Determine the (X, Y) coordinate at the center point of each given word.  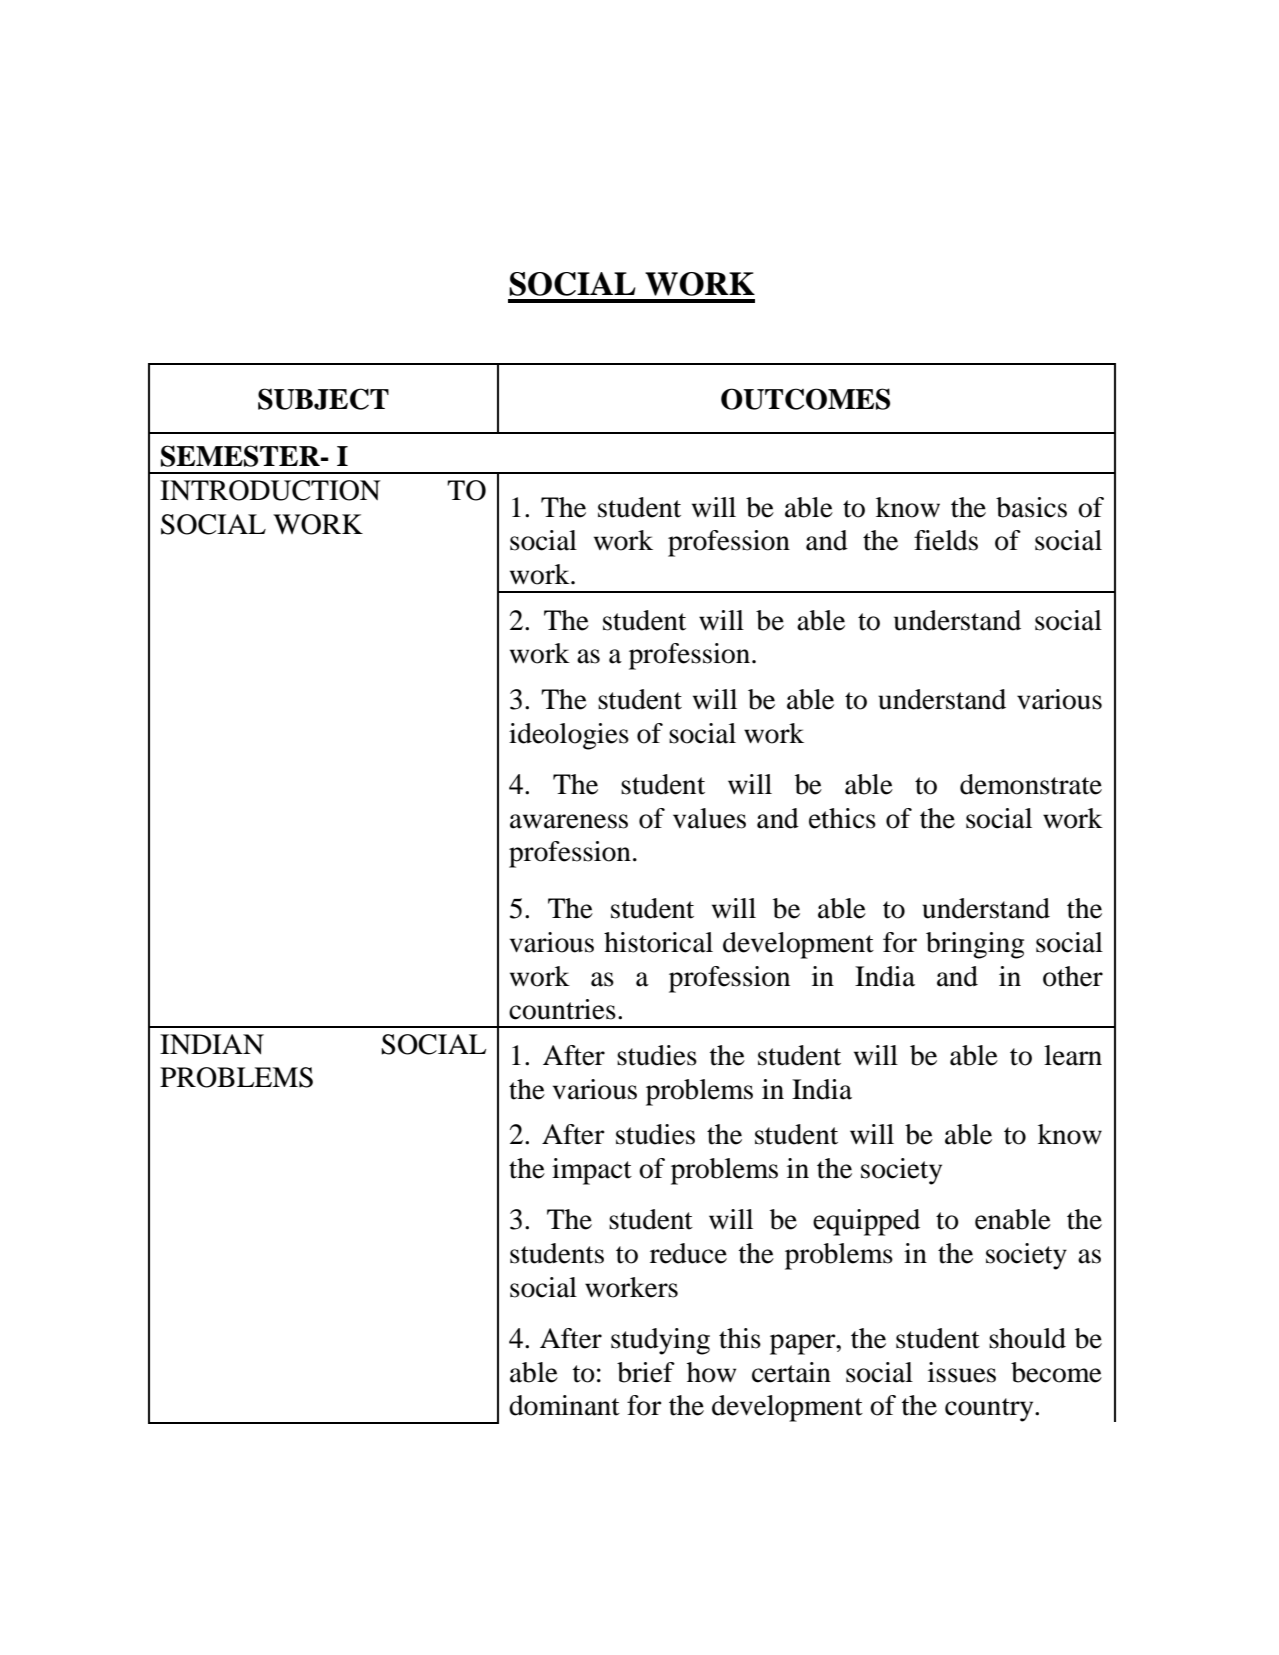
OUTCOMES (805, 399)
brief (646, 1372)
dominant (564, 1405)
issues (962, 1372)
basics (1031, 507)
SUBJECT (323, 399)
